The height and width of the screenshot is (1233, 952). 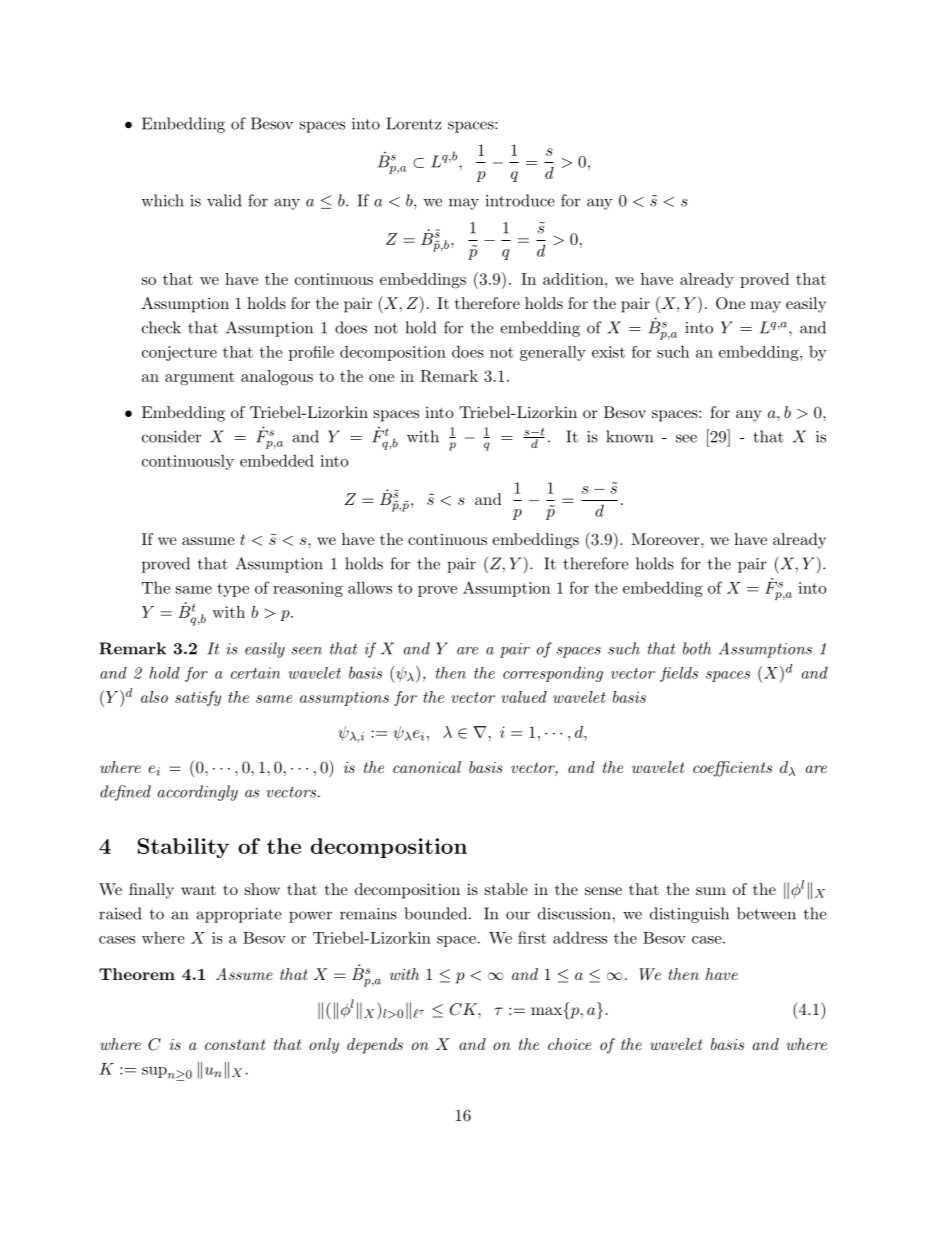 I want to click on coefficients, so click(x=732, y=769).
